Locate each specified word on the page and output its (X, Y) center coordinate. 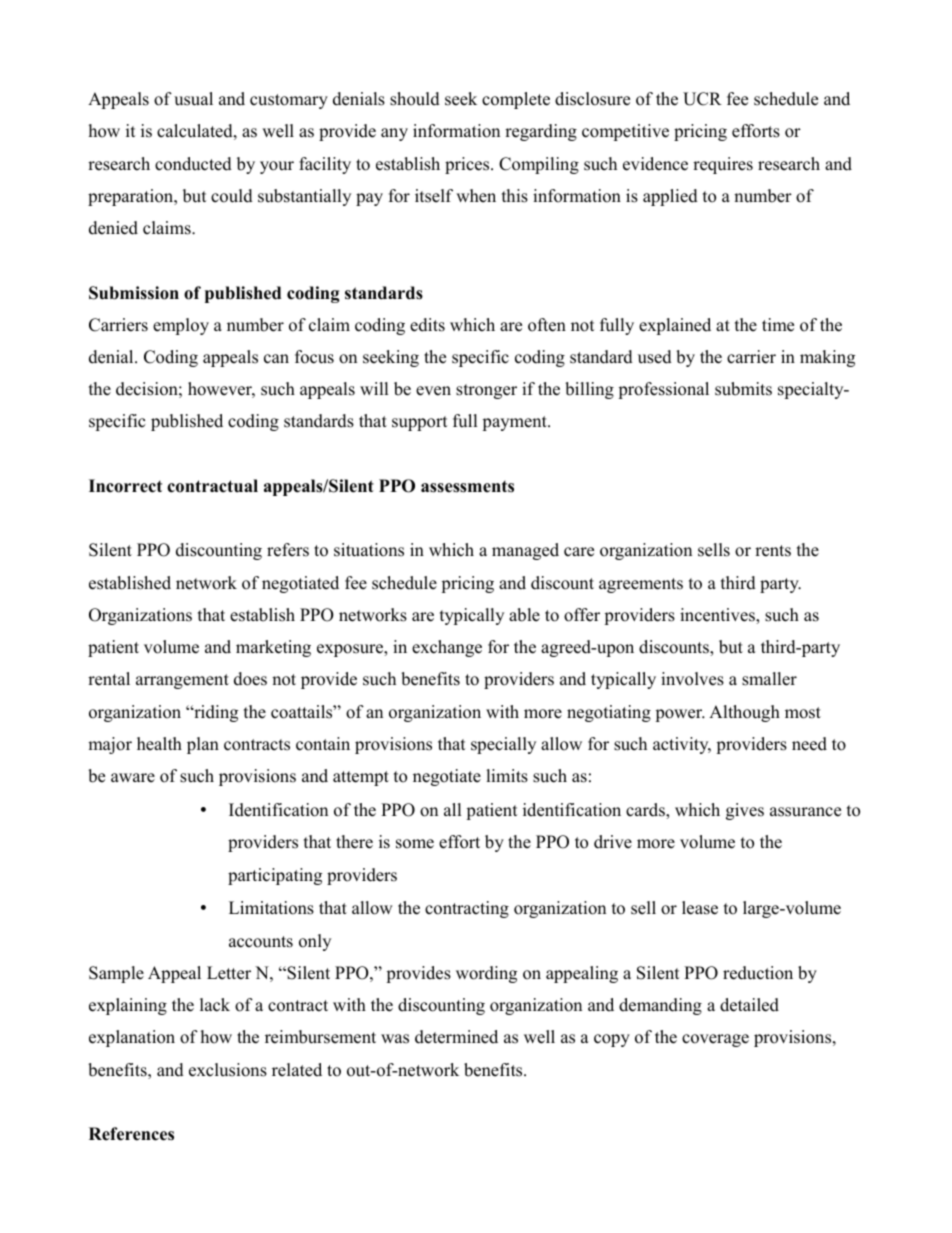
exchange (447, 648)
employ (181, 326)
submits (743, 389)
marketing (273, 648)
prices (468, 165)
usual (193, 99)
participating (275, 876)
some (415, 844)
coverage (715, 1040)
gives (745, 811)
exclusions (228, 1070)
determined (456, 1037)
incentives (718, 616)
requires (723, 165)
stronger (486, 391)
